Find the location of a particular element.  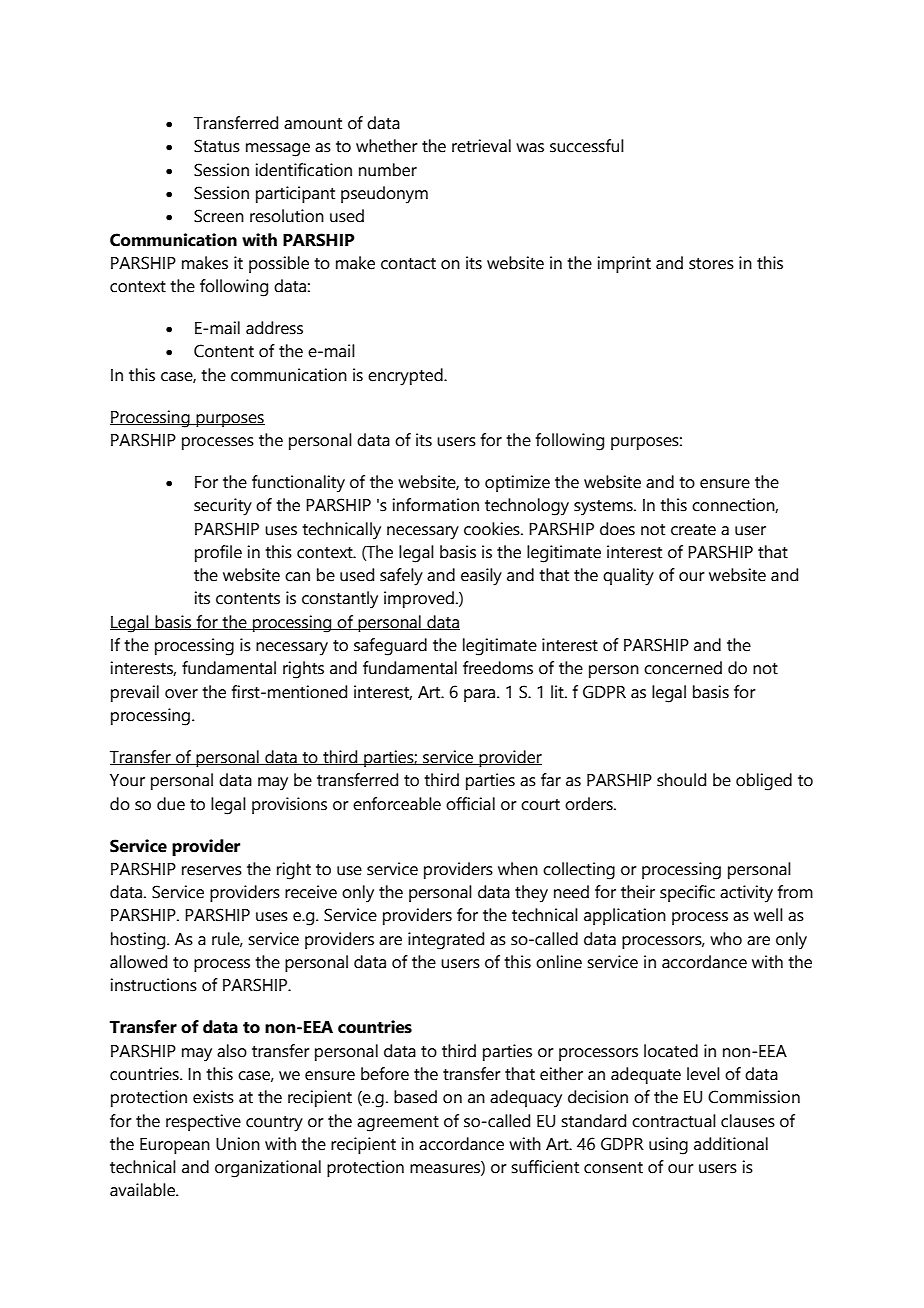

freedoms is located at coordinates (498, 668).
